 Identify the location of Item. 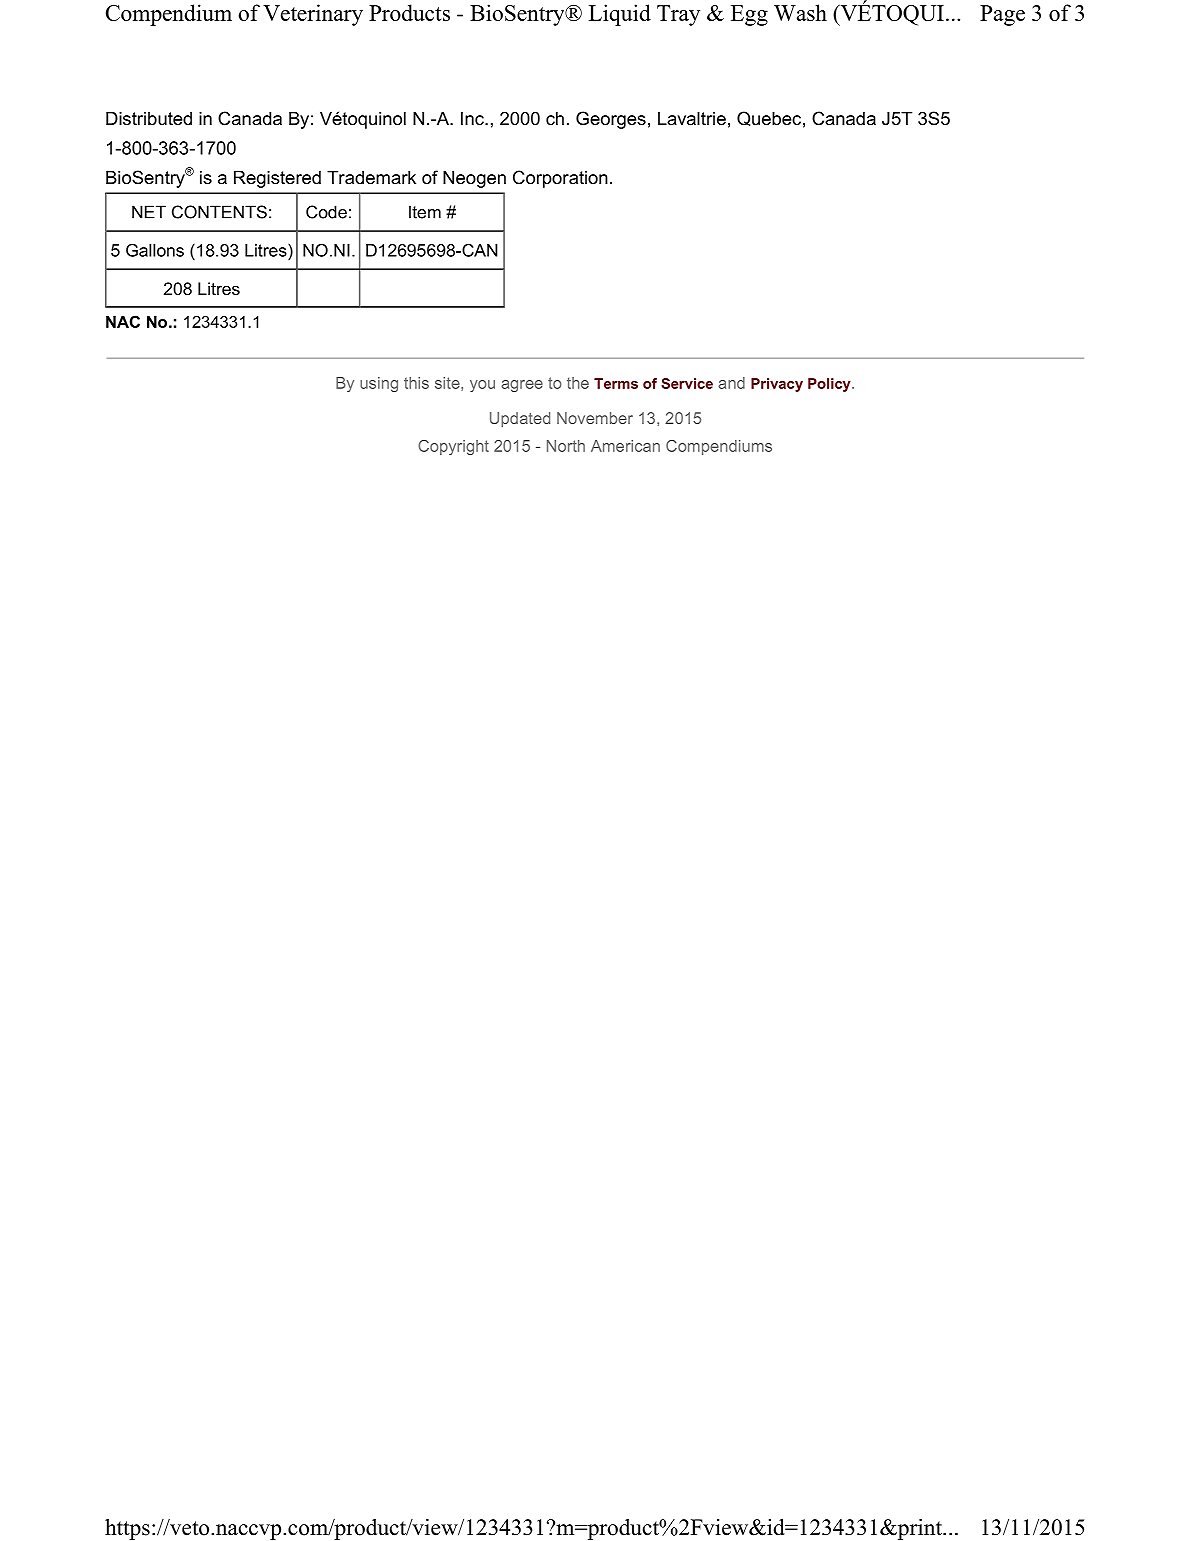
(425, 212).
